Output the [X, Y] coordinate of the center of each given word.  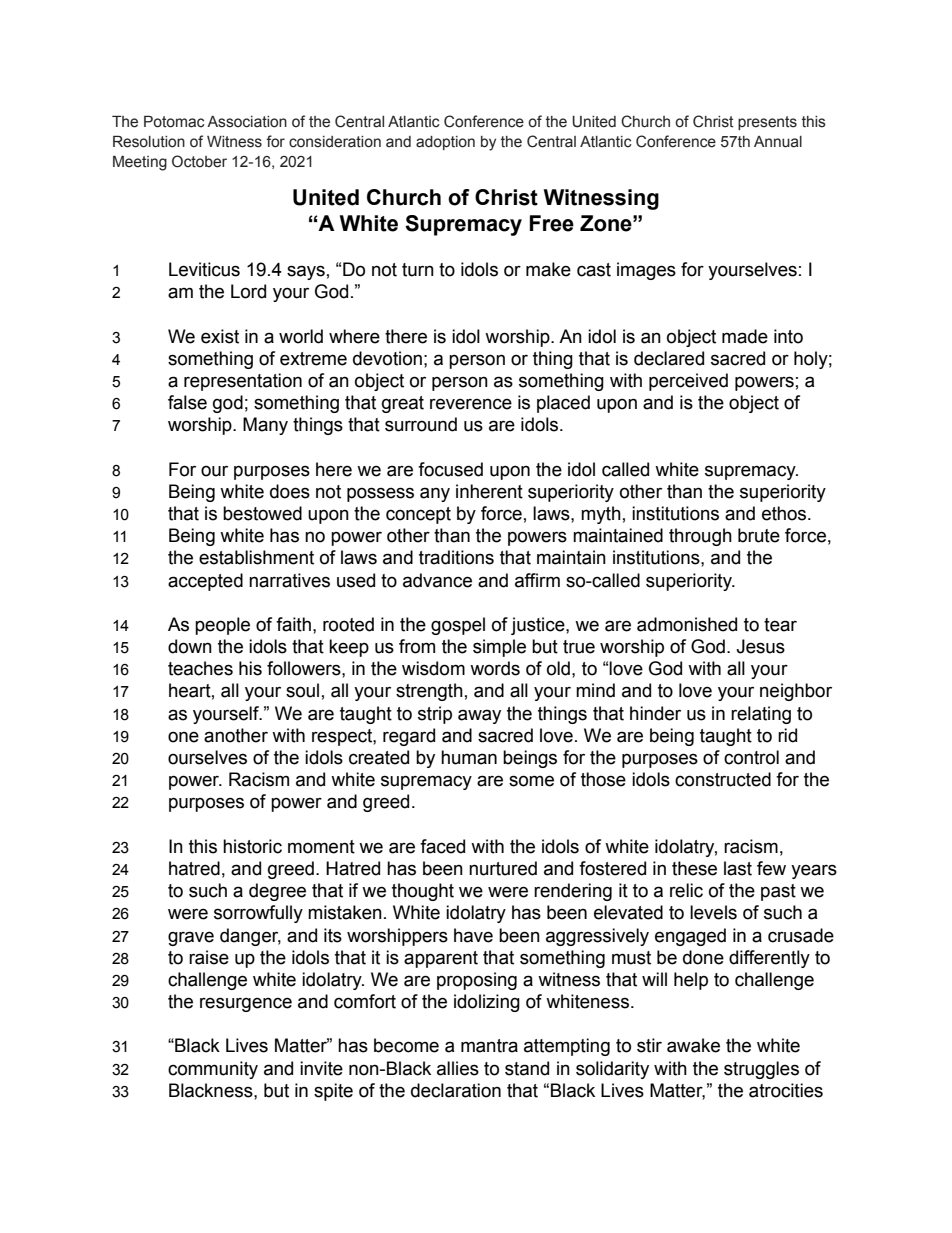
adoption [445, 143]
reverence [471, 404]
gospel [458, 626]
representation [243, 382]
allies [458, 1068]
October [199, 161]
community [213, 1070]
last [738, 868]
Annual [778, 142]
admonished [687, 624]
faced [442, 846]
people [222, 626]
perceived [688, 382]
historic [252, 846]
